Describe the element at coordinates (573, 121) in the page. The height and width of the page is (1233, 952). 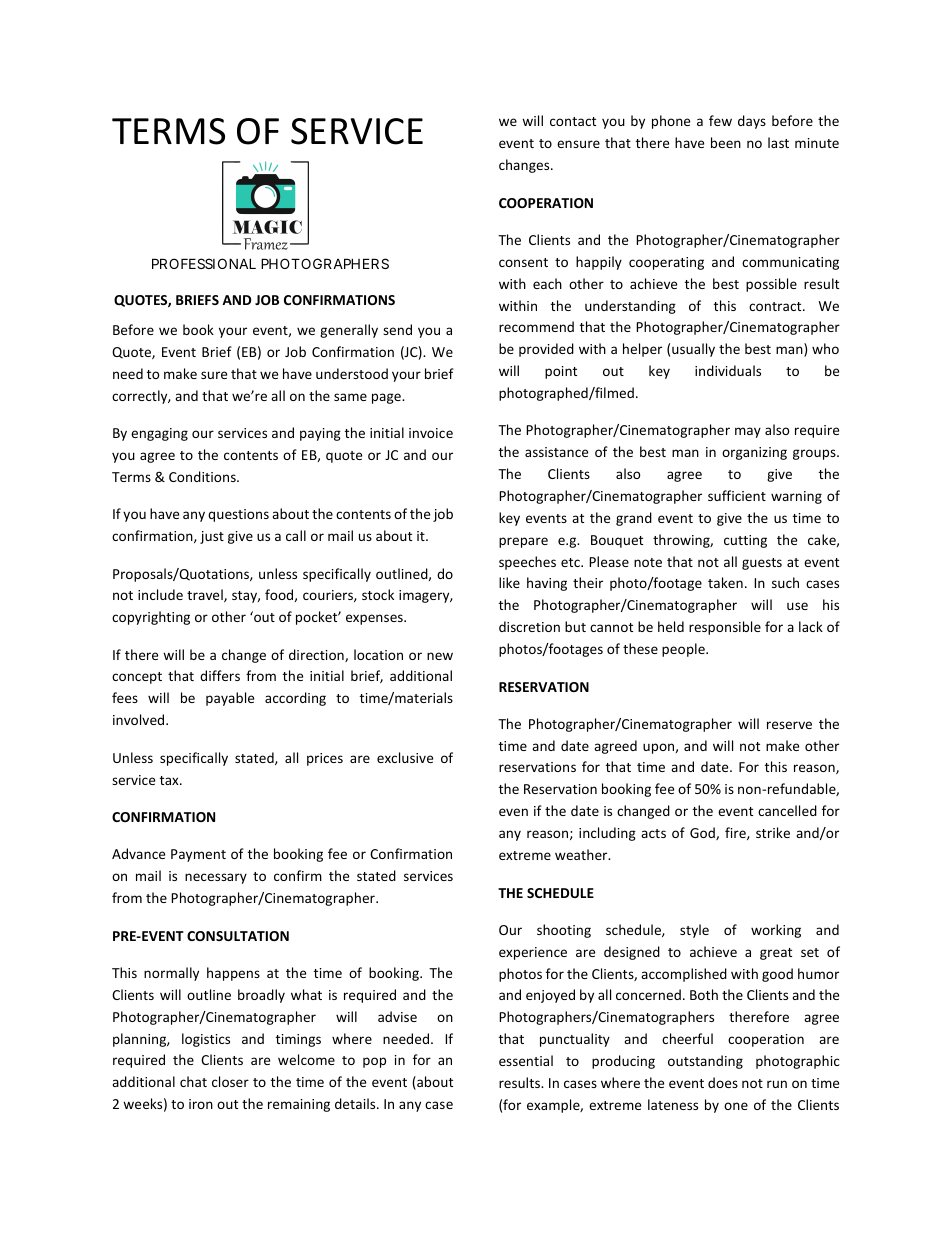
I see `contact` at that location.
